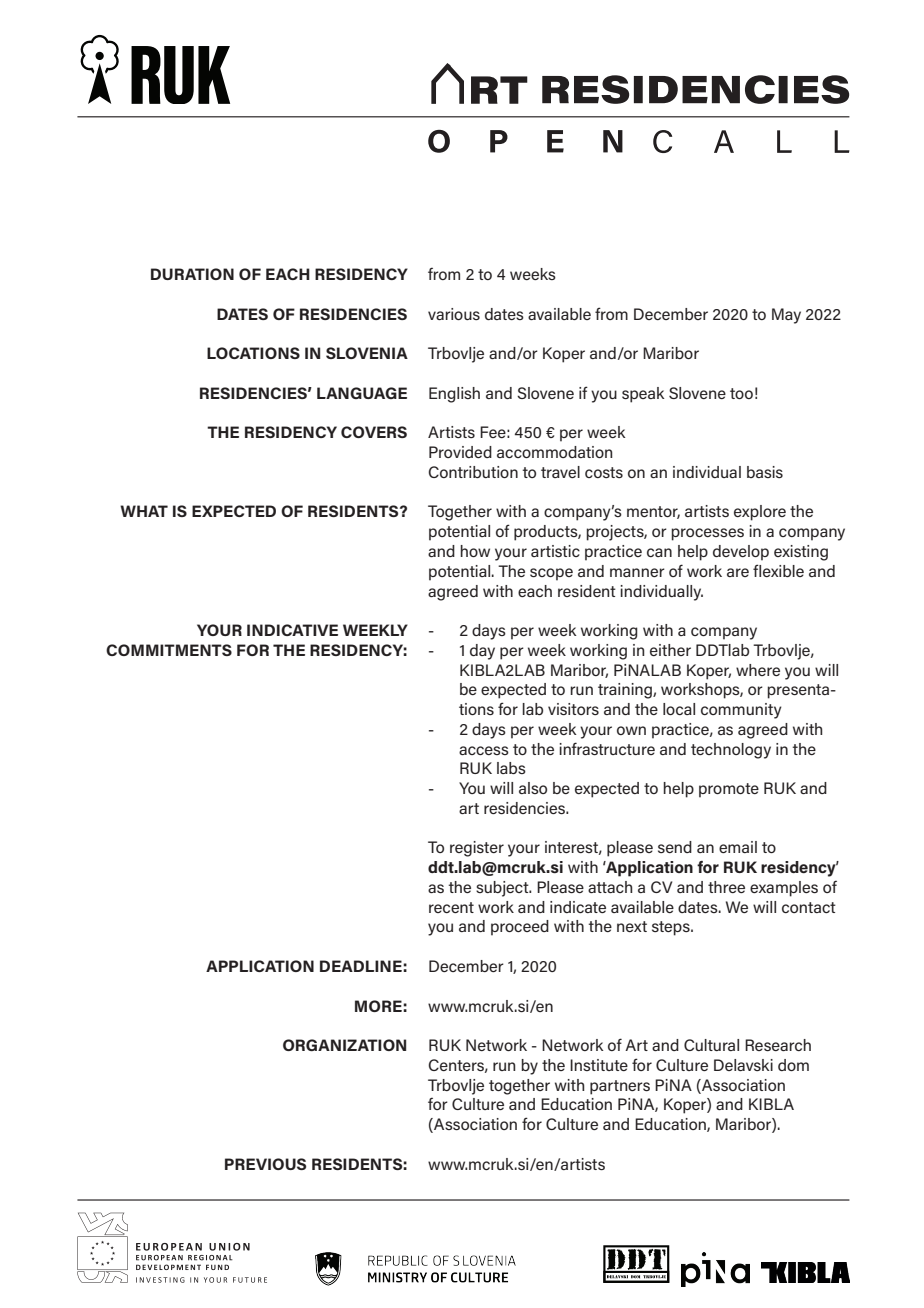 The height and width of the screenshot is (1308, 924). What do you see at coordinates (477, 849) in the screenshot?
I see `register` at bounding box center [477, 849].
